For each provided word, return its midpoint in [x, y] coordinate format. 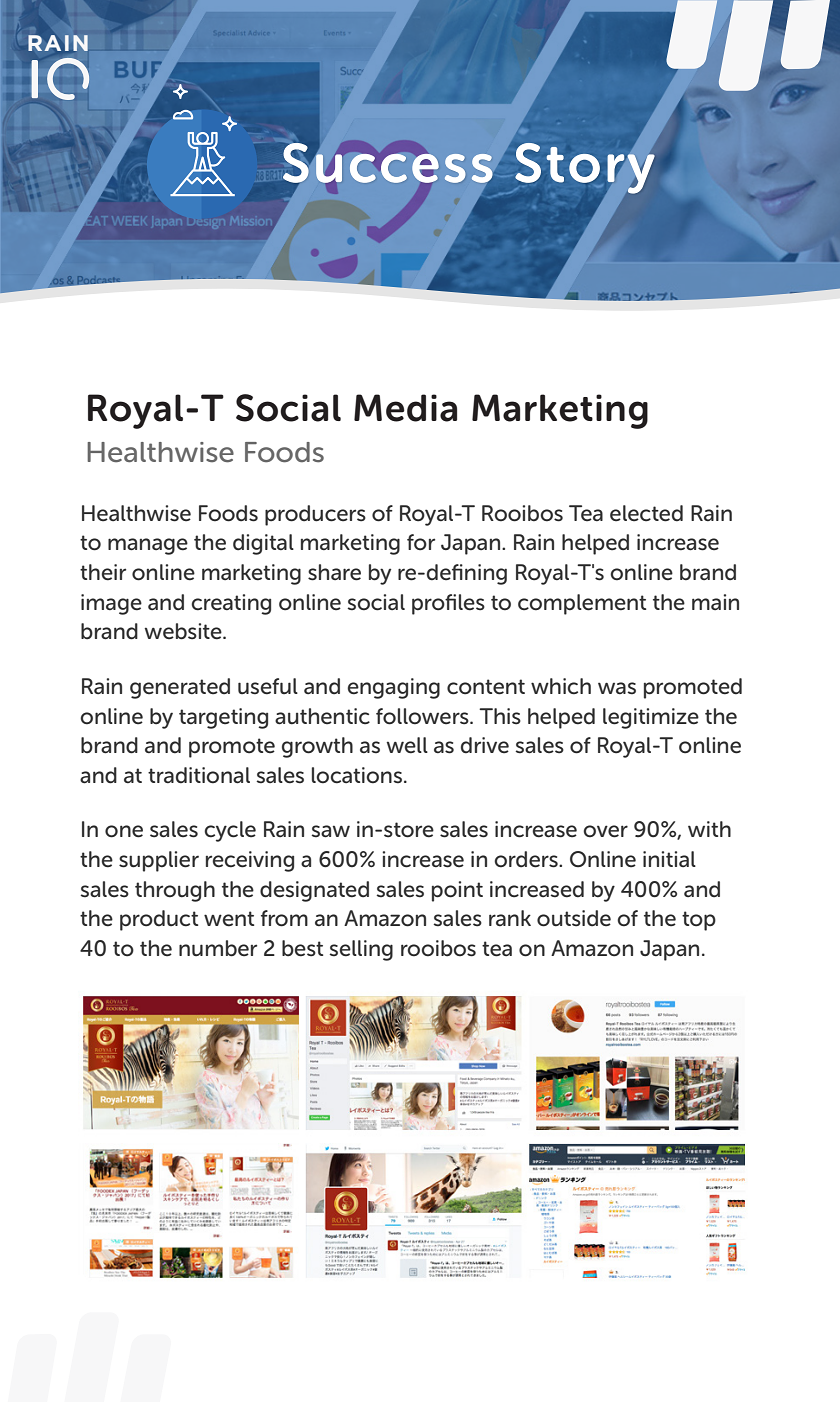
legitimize [651, 718]
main [715, 602]
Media [405, 408]
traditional [199, 775]
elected [646, 513]
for [421, 542]
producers [315, 515]
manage [148, 546]
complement [582, 604]
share [334, 572]
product [159, 920]
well [407, 745]
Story [585, 168]
